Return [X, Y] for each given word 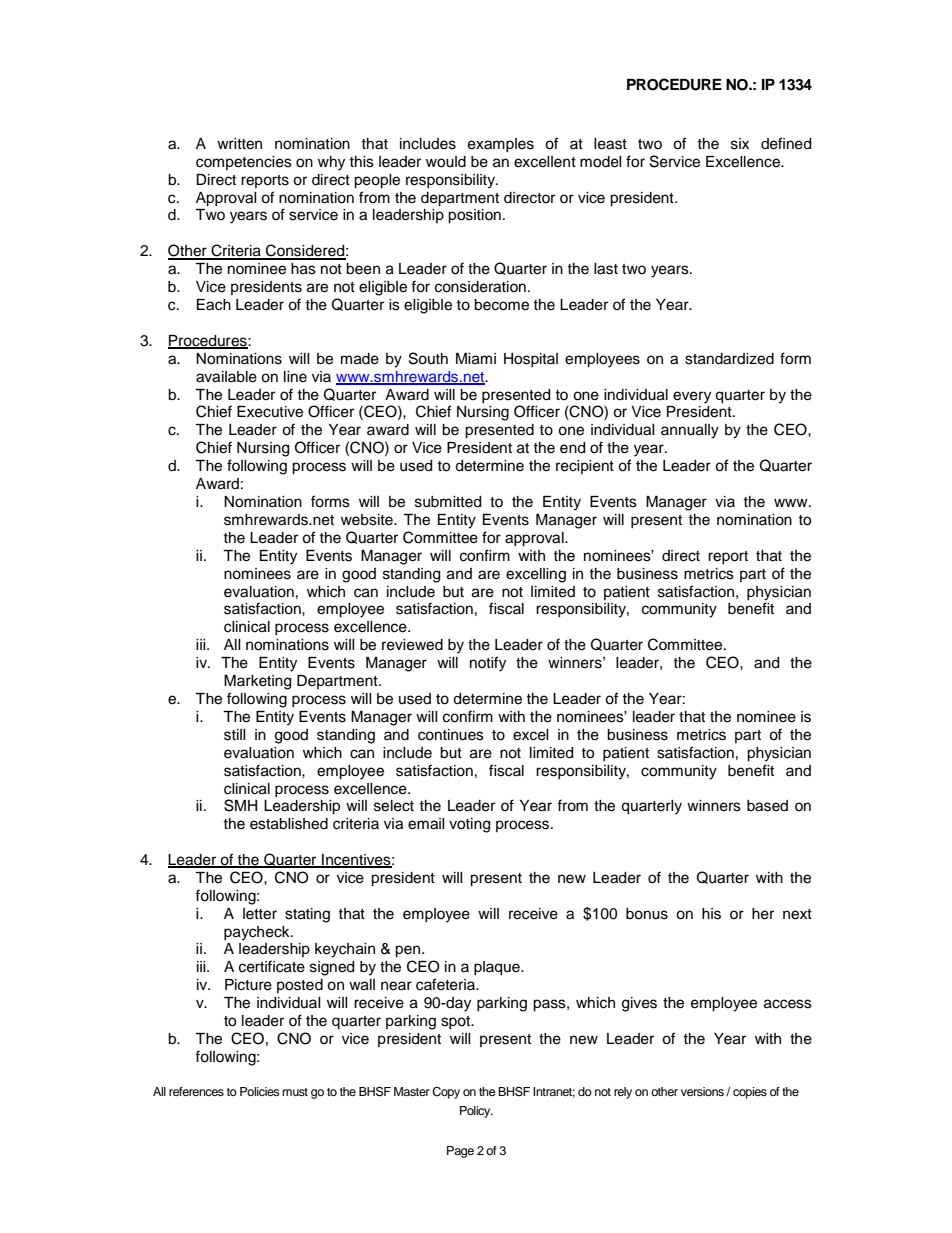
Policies [260, 1091]
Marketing [257, 682]
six [740, 144]
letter [260, 914]
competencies [244, 163]
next [797, 914]
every [692, 397]
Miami [476, 359]
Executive [270, 412]
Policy [476, 1112]
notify [488, 664]
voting [469, 825]
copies [750, 1093]
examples [501, 145]
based [767, 806]
